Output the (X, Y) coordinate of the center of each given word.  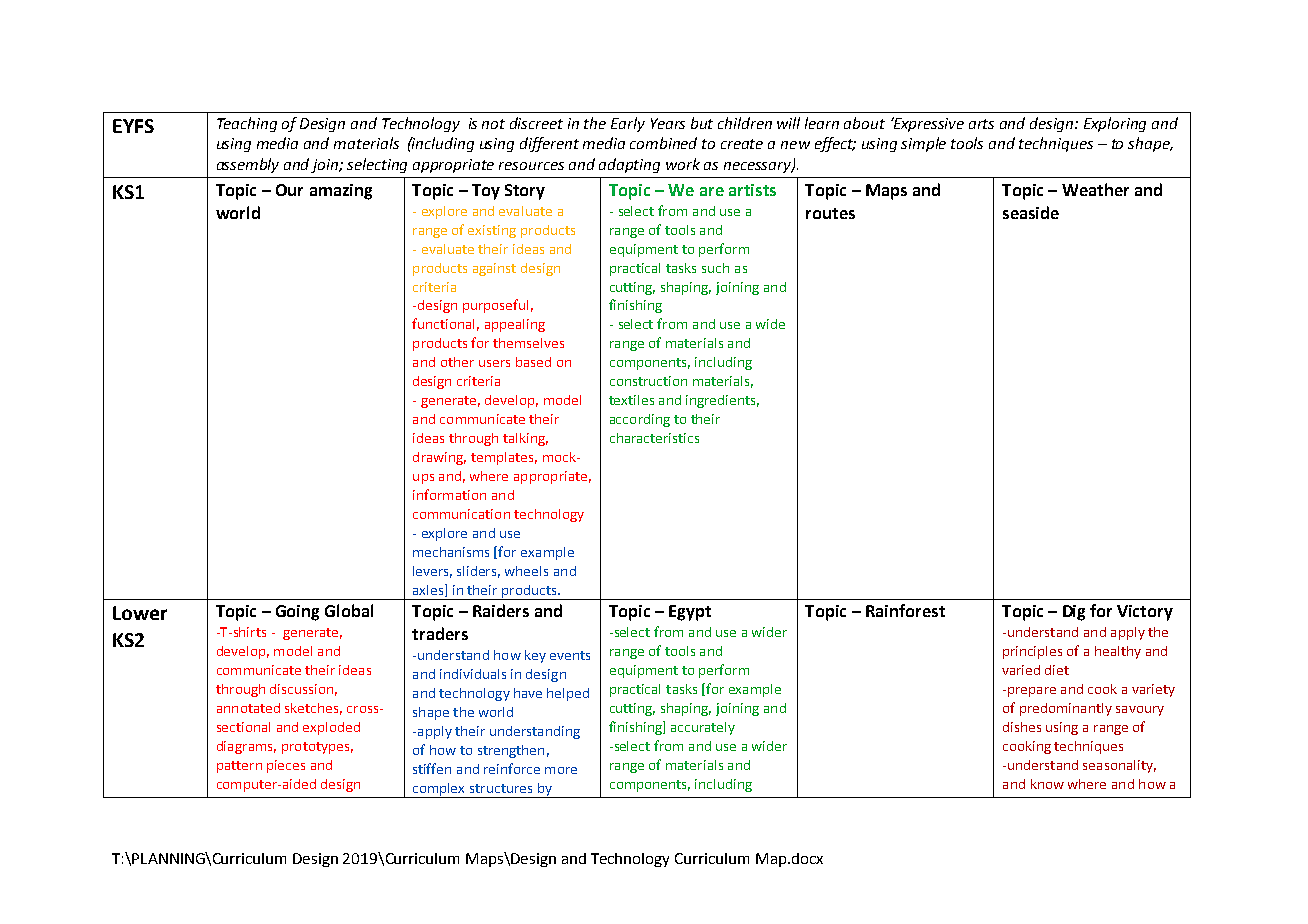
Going (297, 613)
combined (663, 143)
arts (981, 124)
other (457, 362)
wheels (526, 571)
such (715, 268)
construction (648, 381)
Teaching (247, 124)
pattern (239, 767)
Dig (1074, 613)
